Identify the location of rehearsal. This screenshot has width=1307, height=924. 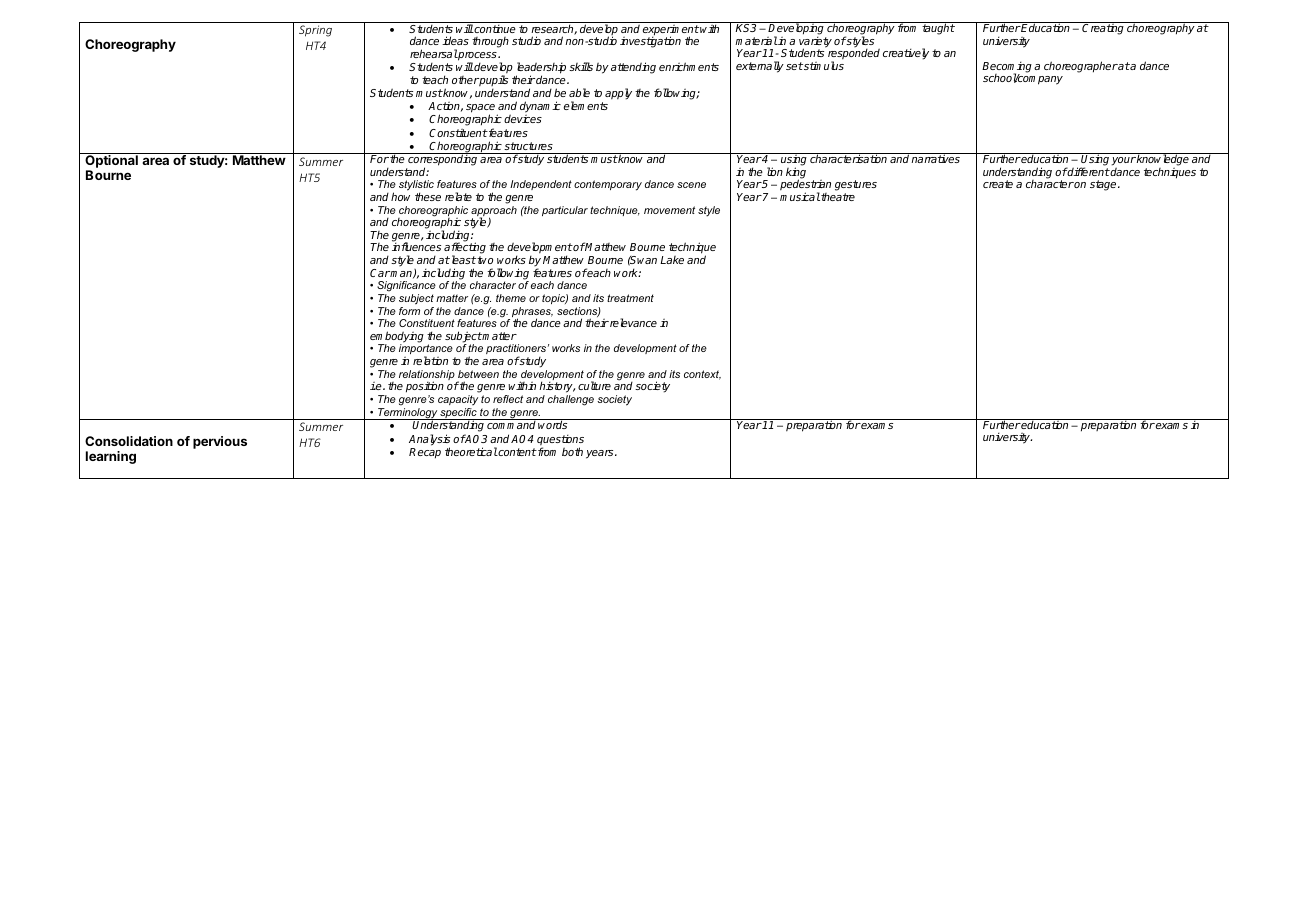
(434, 53).
